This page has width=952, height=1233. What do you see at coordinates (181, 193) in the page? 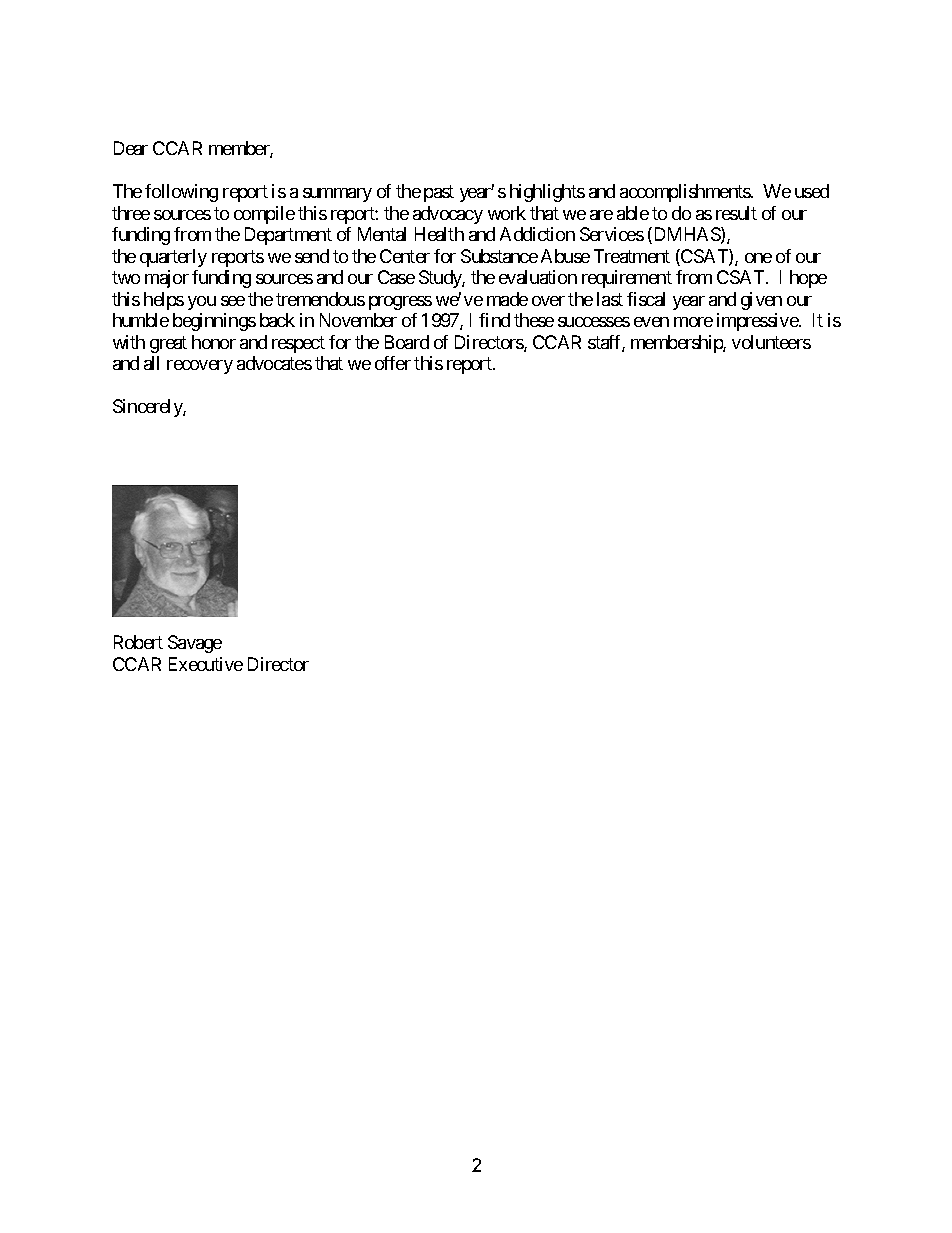
I see `following` at bounding box center [181, 193].
